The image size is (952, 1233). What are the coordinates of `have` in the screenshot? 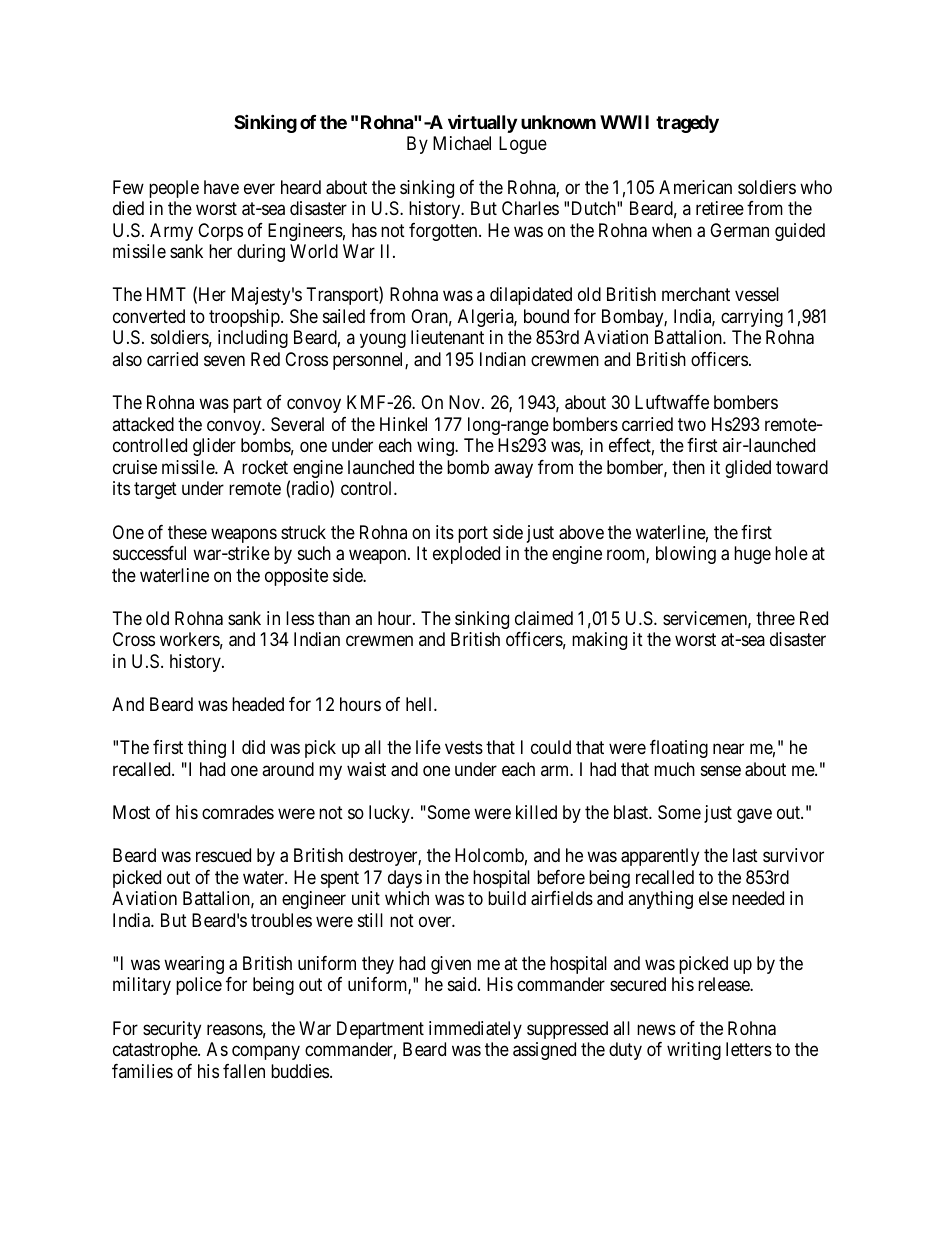 It's located at (221, 187).
